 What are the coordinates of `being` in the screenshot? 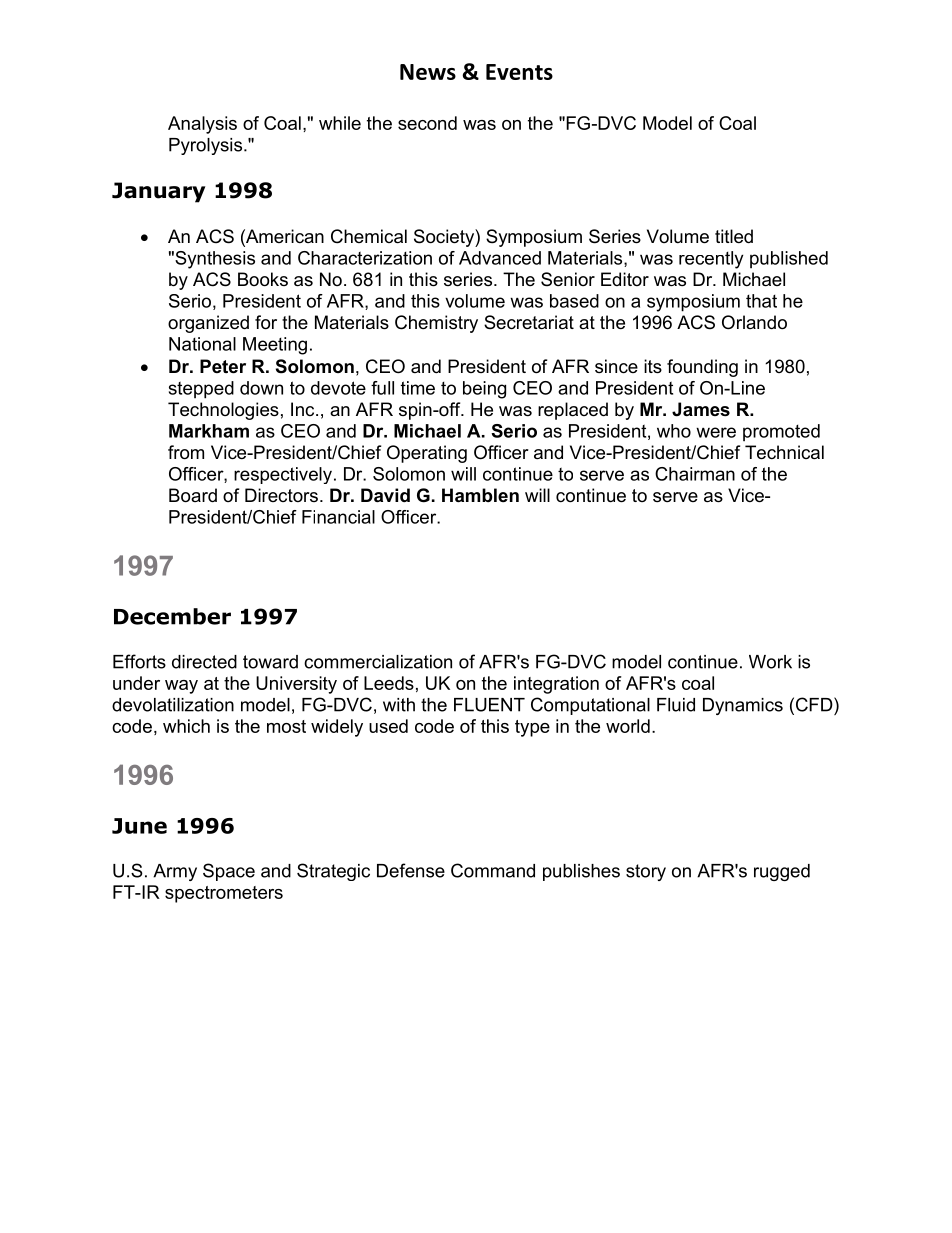 It's located at (484, 390).
